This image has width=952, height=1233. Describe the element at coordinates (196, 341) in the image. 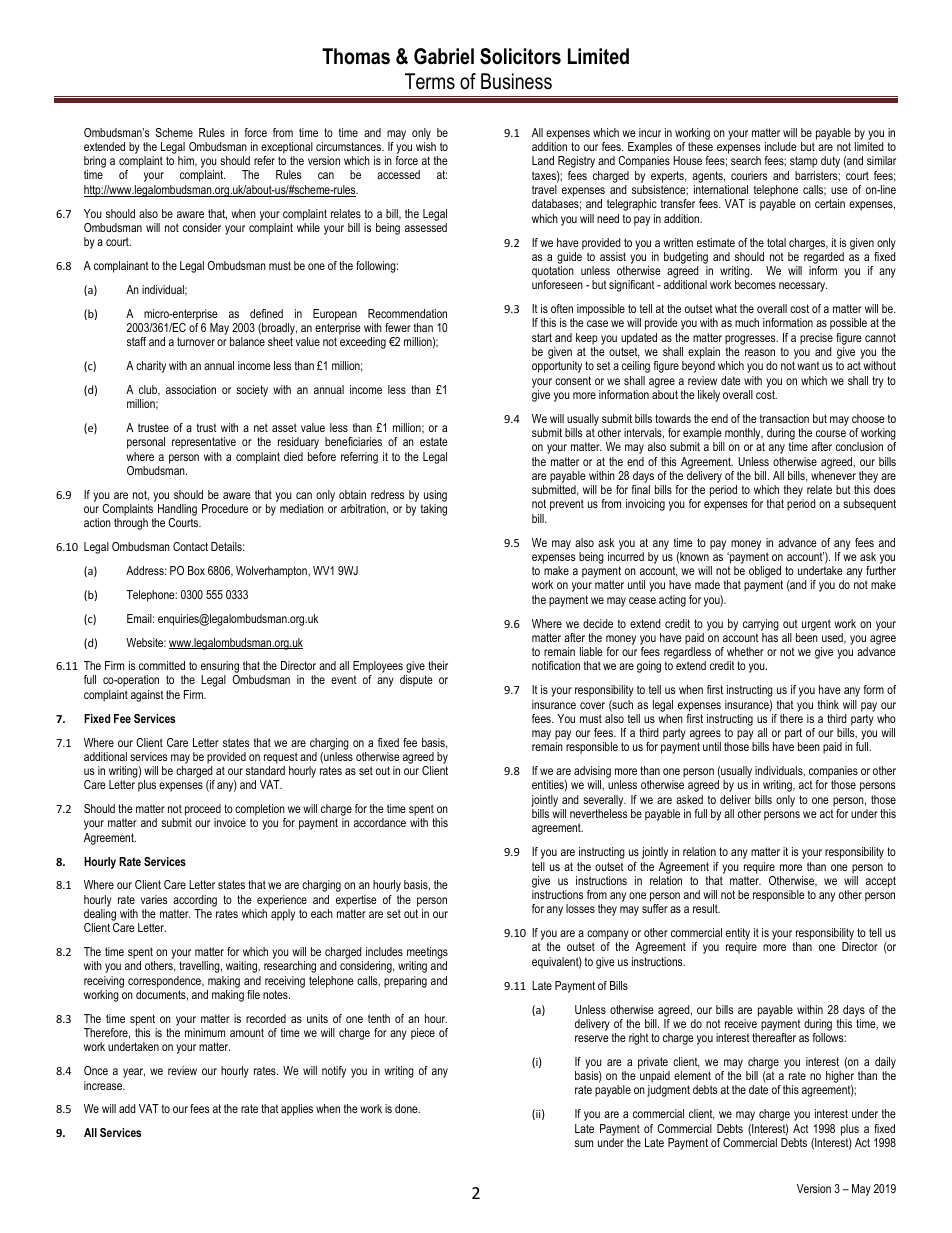

I see `turnover` at that location.
